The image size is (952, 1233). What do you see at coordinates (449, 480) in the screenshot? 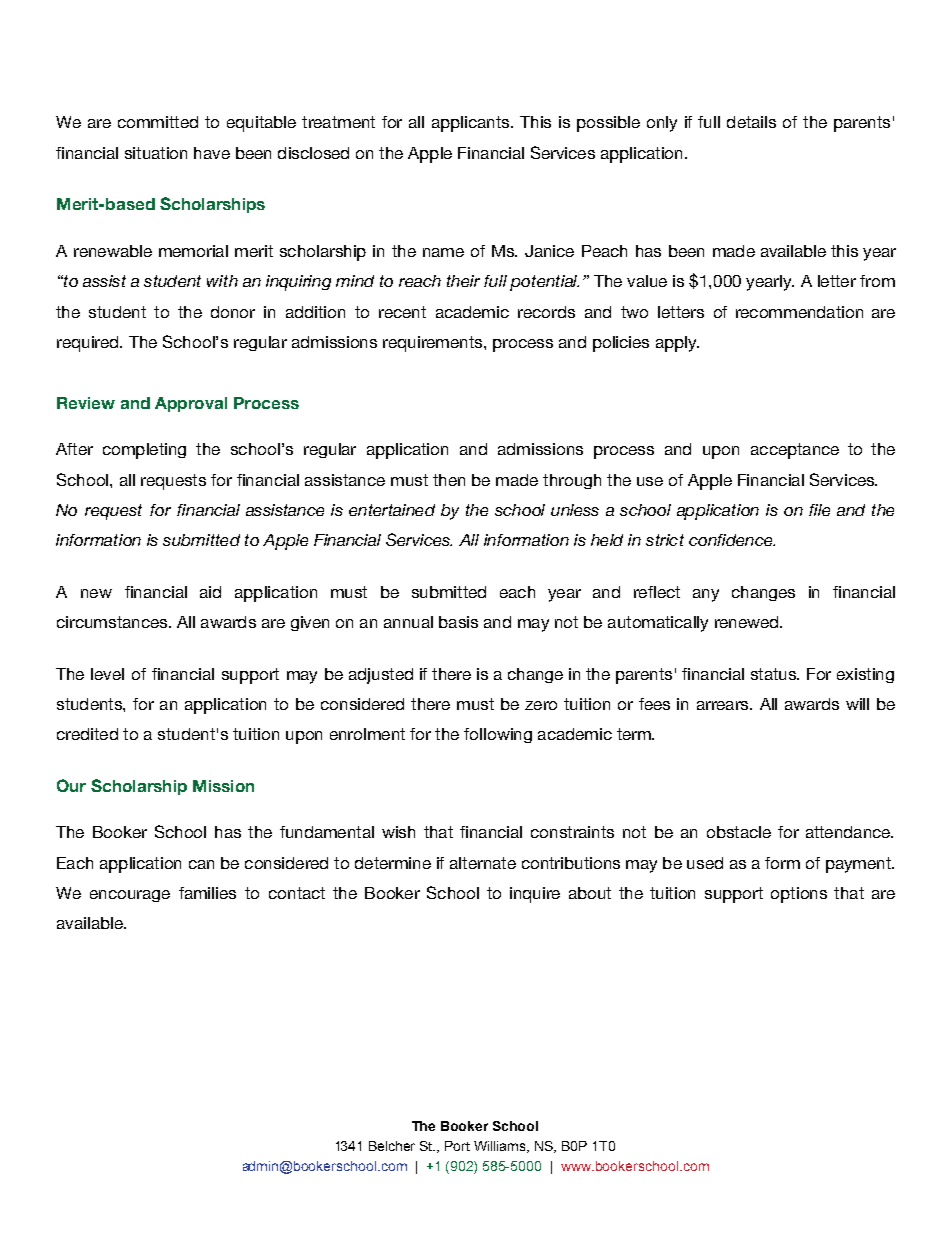
I see `then` at bounding box center [449, 480].
